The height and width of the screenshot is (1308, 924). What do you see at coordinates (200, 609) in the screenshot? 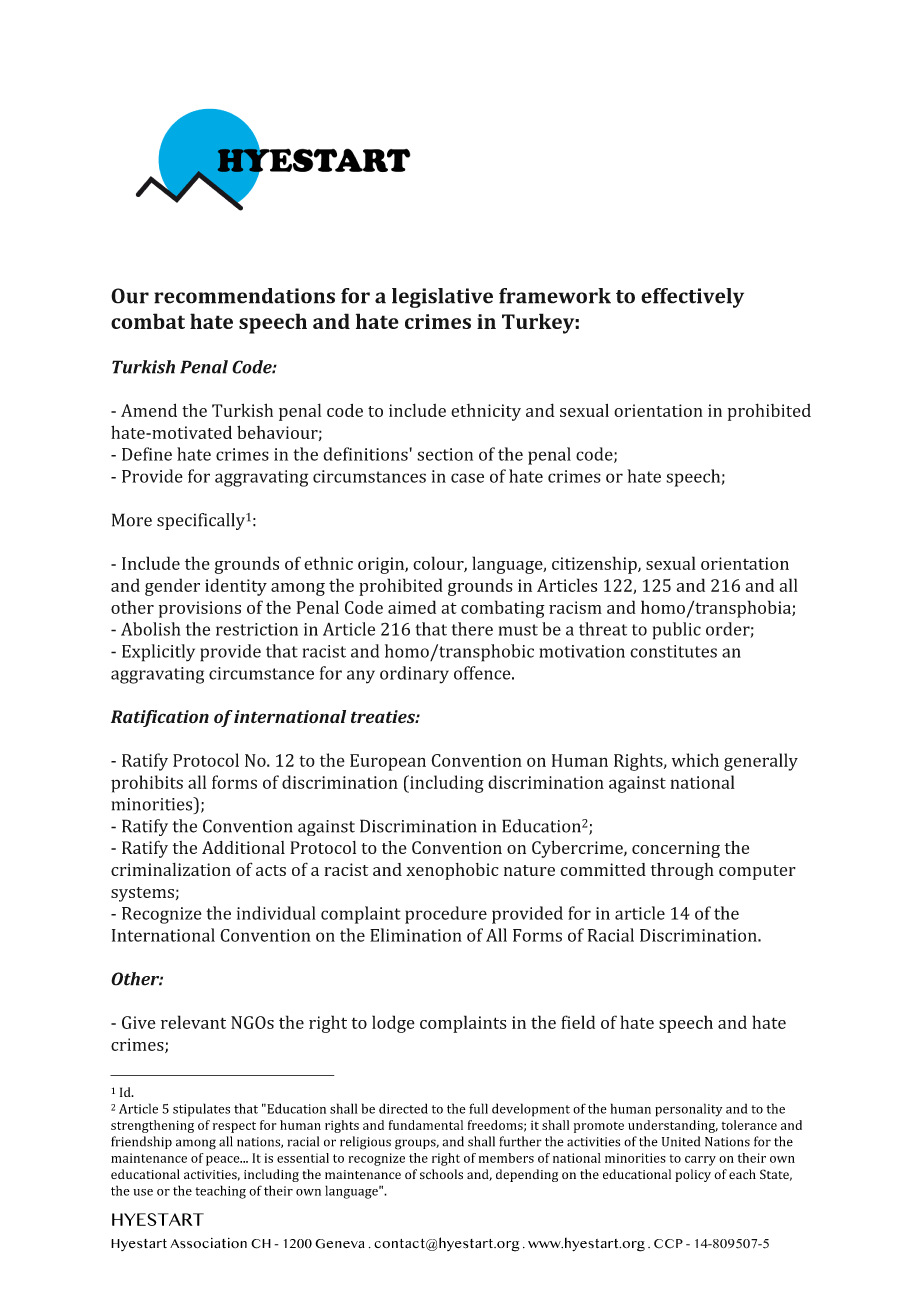
I see `provisions` at bounding box center [200, 609].
